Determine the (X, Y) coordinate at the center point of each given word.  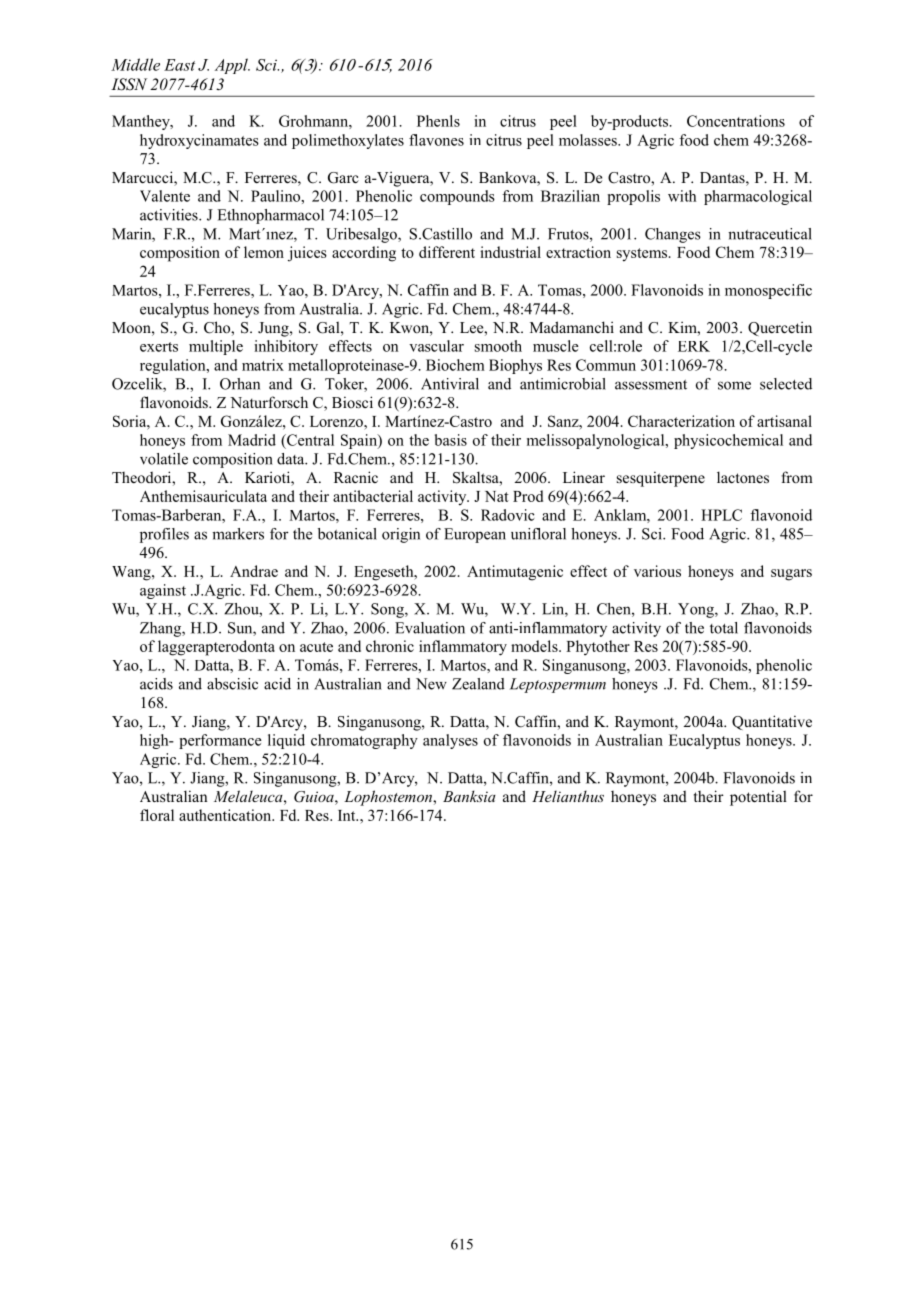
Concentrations (736, 121)
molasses (589, 140)
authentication (226, 815)
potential (758, 798)
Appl (232, 66)
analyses (450, 741)
